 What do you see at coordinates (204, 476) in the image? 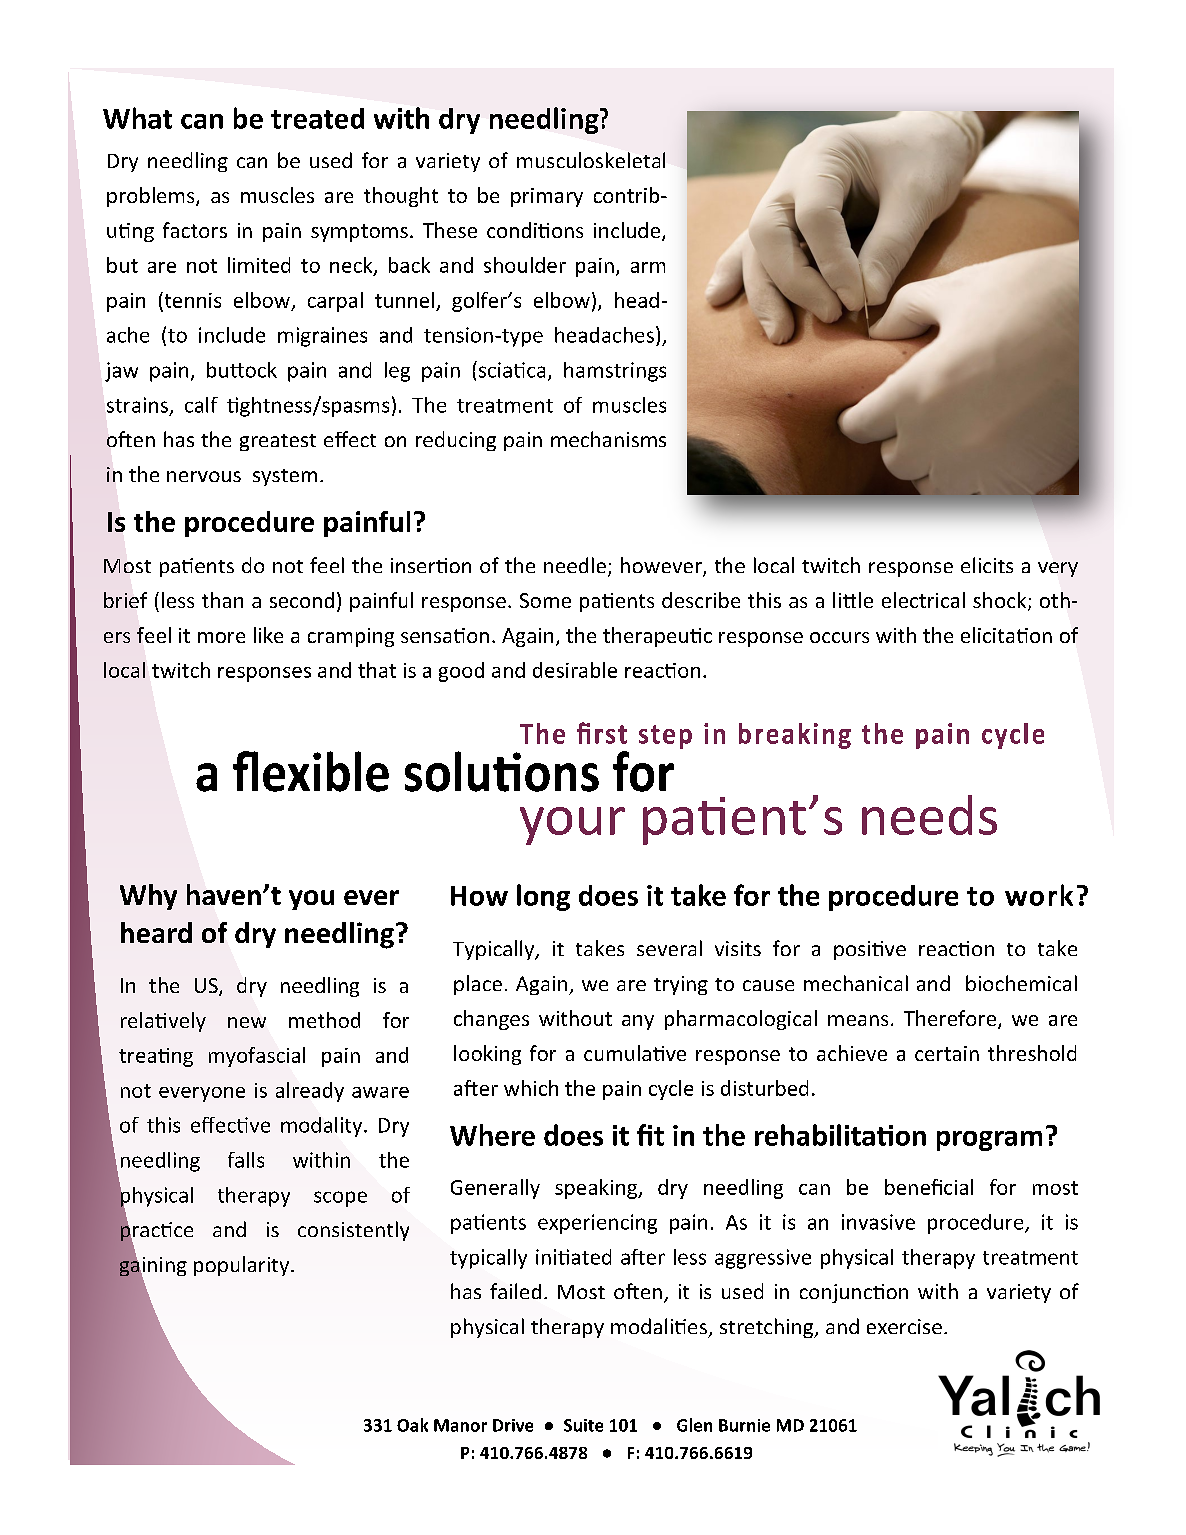
I see `nervous` at bounding box center [204, 476].
